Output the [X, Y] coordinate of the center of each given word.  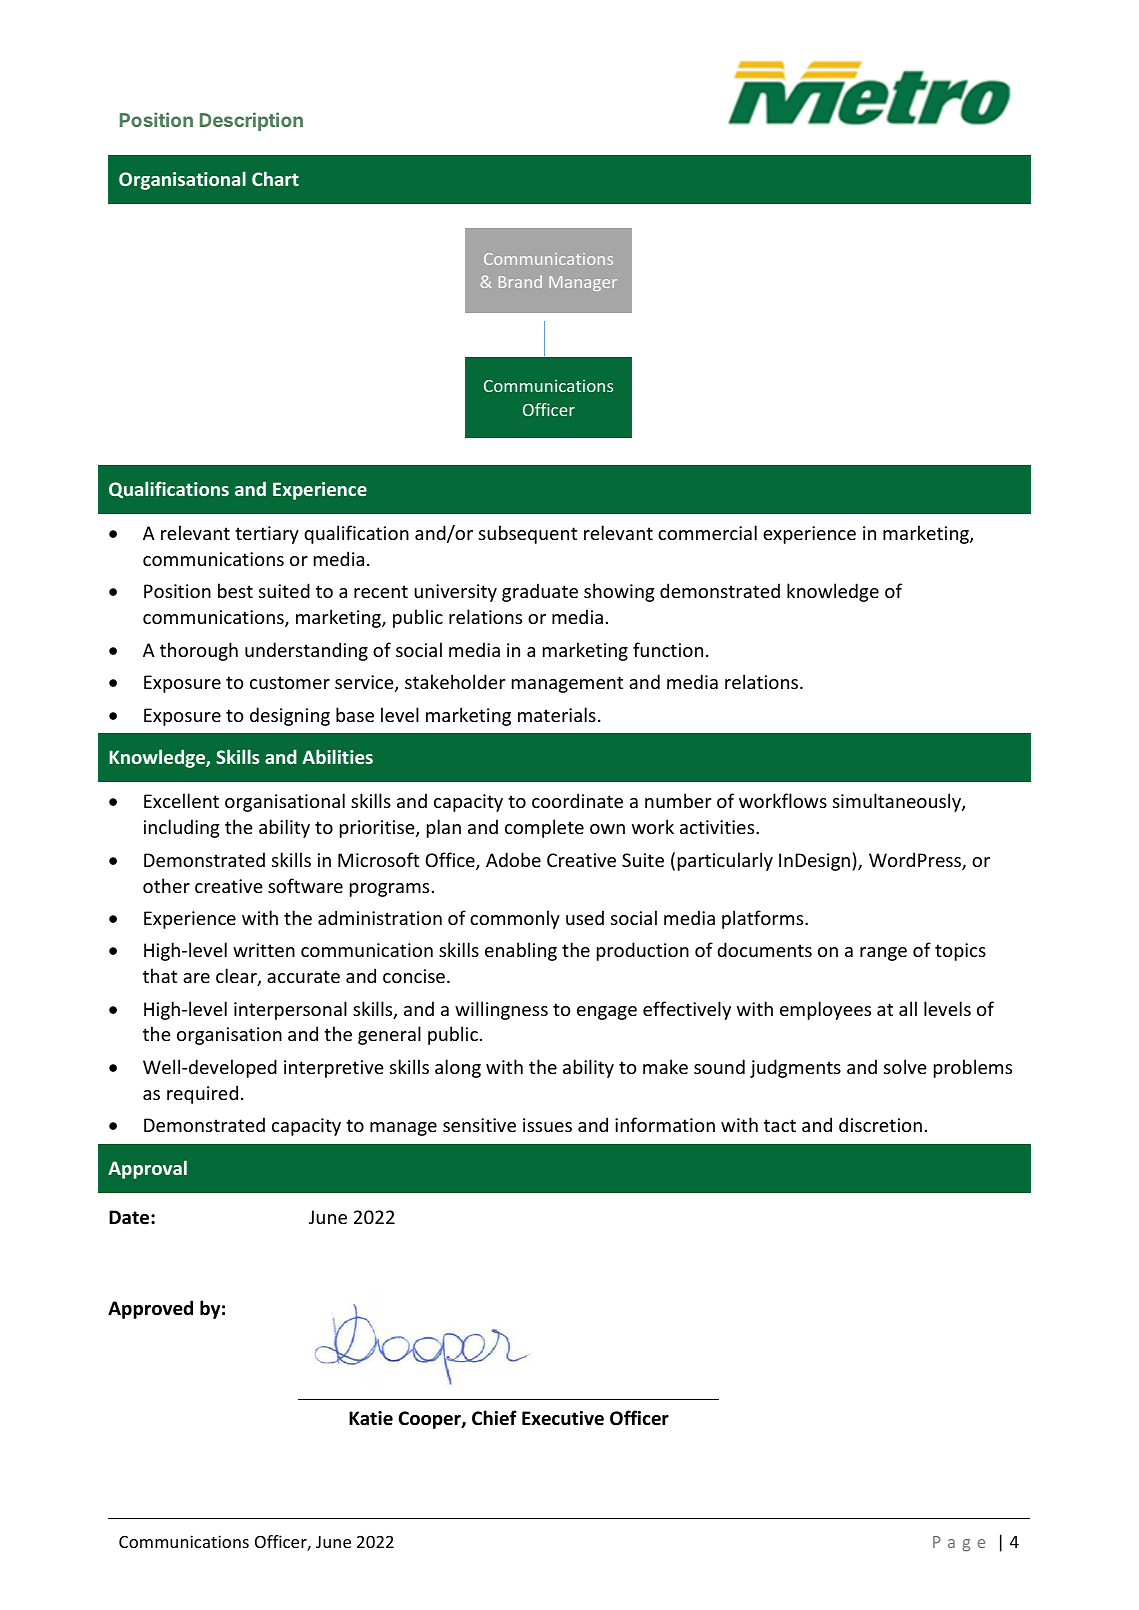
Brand [520, 281]
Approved [150, 1309]
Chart [275, 178]
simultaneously [898, 802]
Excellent [181, 800]
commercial [707, 532]
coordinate [577, 800]
